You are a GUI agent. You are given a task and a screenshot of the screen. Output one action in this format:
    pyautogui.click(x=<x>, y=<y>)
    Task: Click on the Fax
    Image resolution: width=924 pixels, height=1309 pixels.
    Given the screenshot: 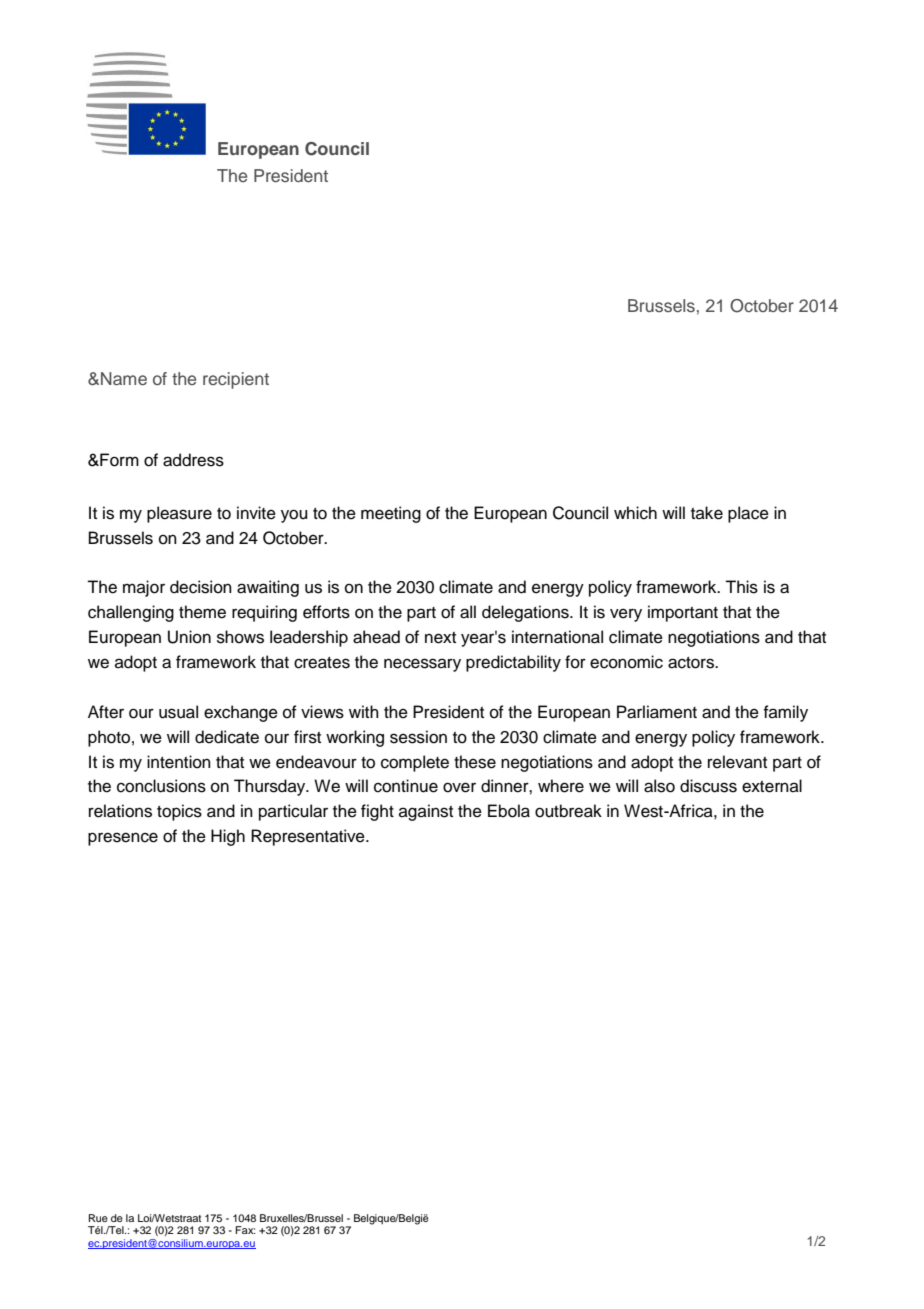 What is the action you would take?
    pyautogui.click(x=246, y=1230)
